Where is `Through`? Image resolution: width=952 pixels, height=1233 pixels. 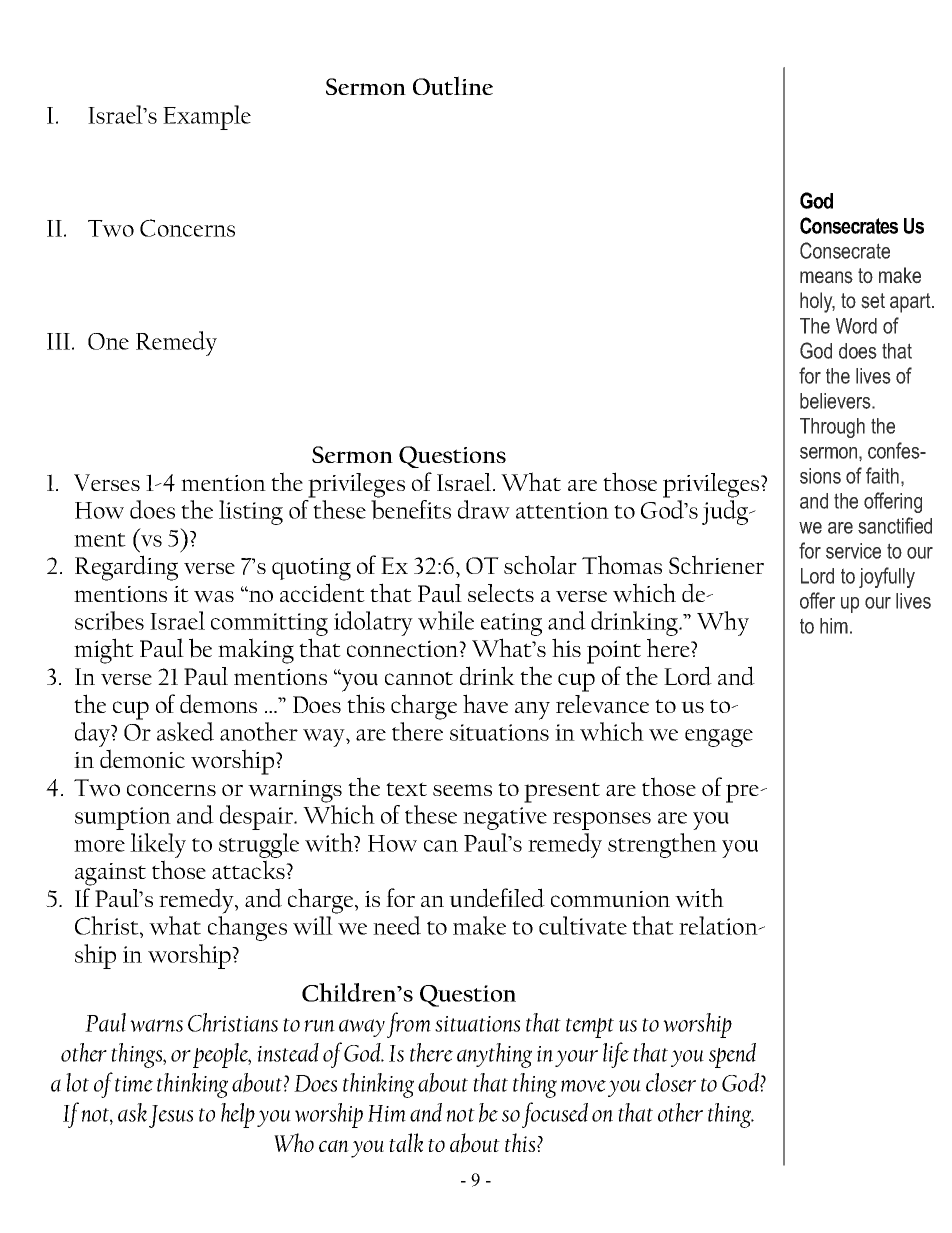 Through is located at coordinates (832, 428).
